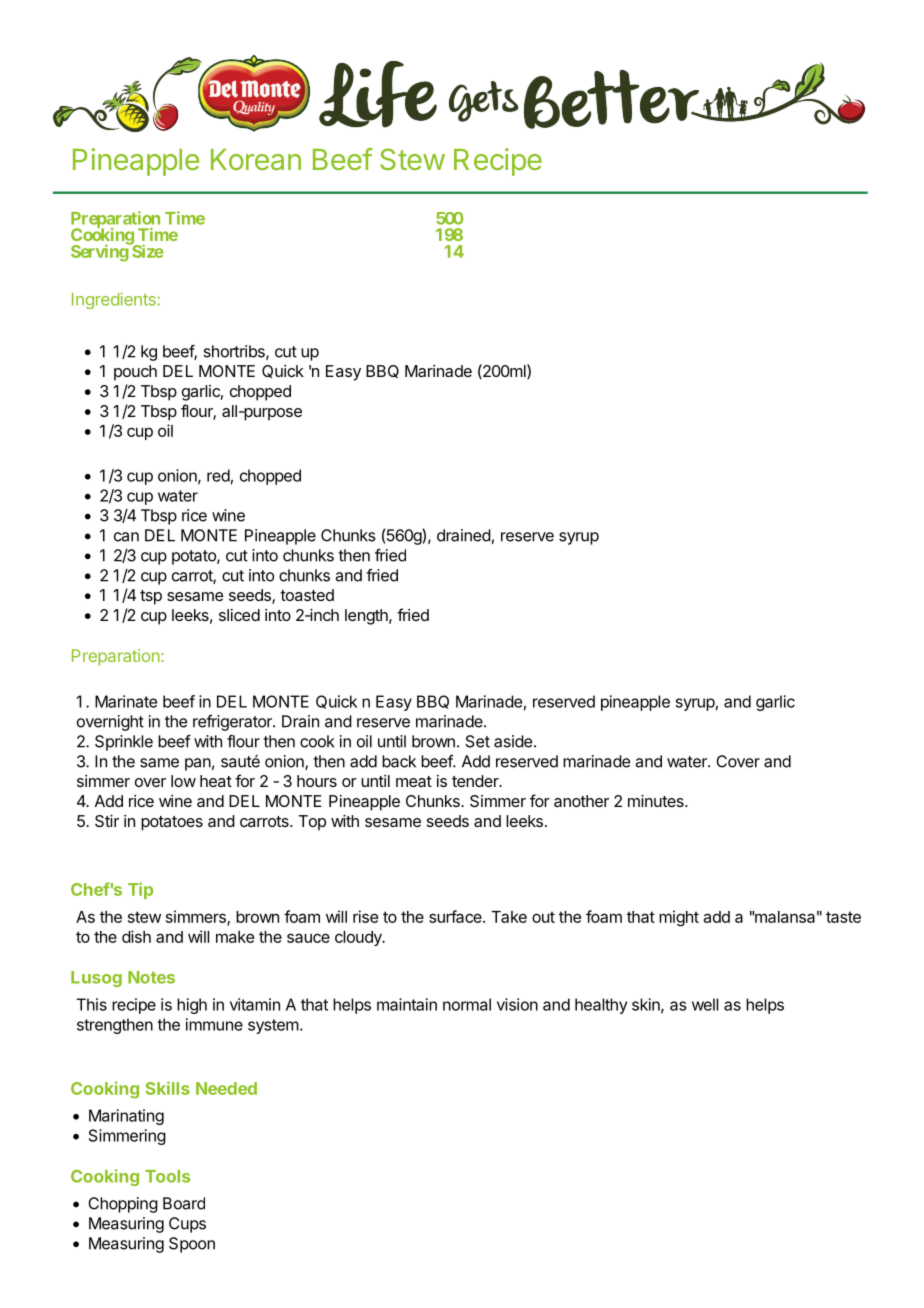 The width and height of the screenshot is (924, 1308). Describe the element at coordinates (307, 595) in the screenshot. I see `toasted` at that location.
